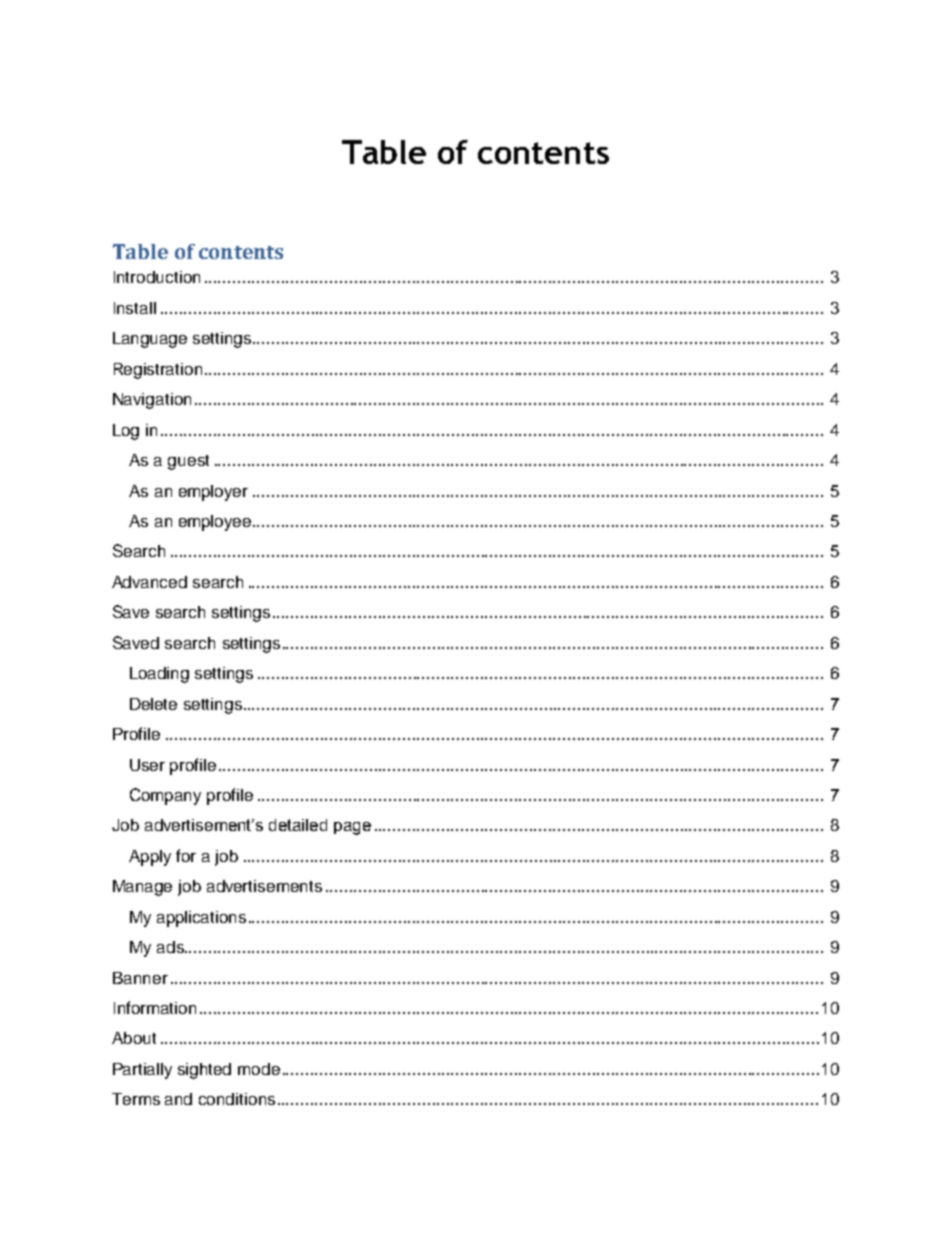  Describe the element at coordinates (150, 340) in the screenshot. I see `Language` at that location.
